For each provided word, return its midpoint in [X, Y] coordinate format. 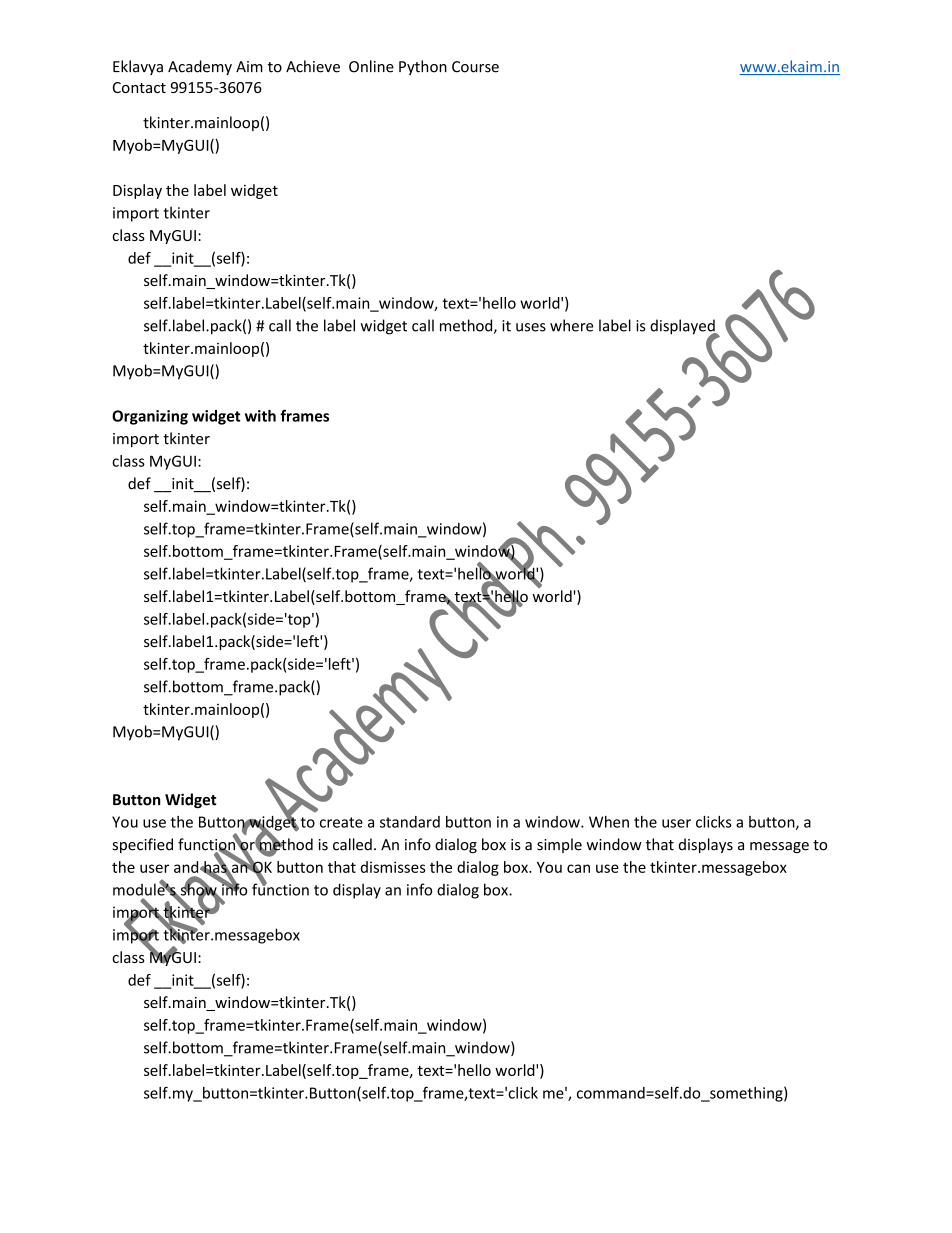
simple [559, 845]
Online [371, 66]
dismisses [393, 867]
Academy [200, 67]
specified [143, 845]
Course [475, 67]
